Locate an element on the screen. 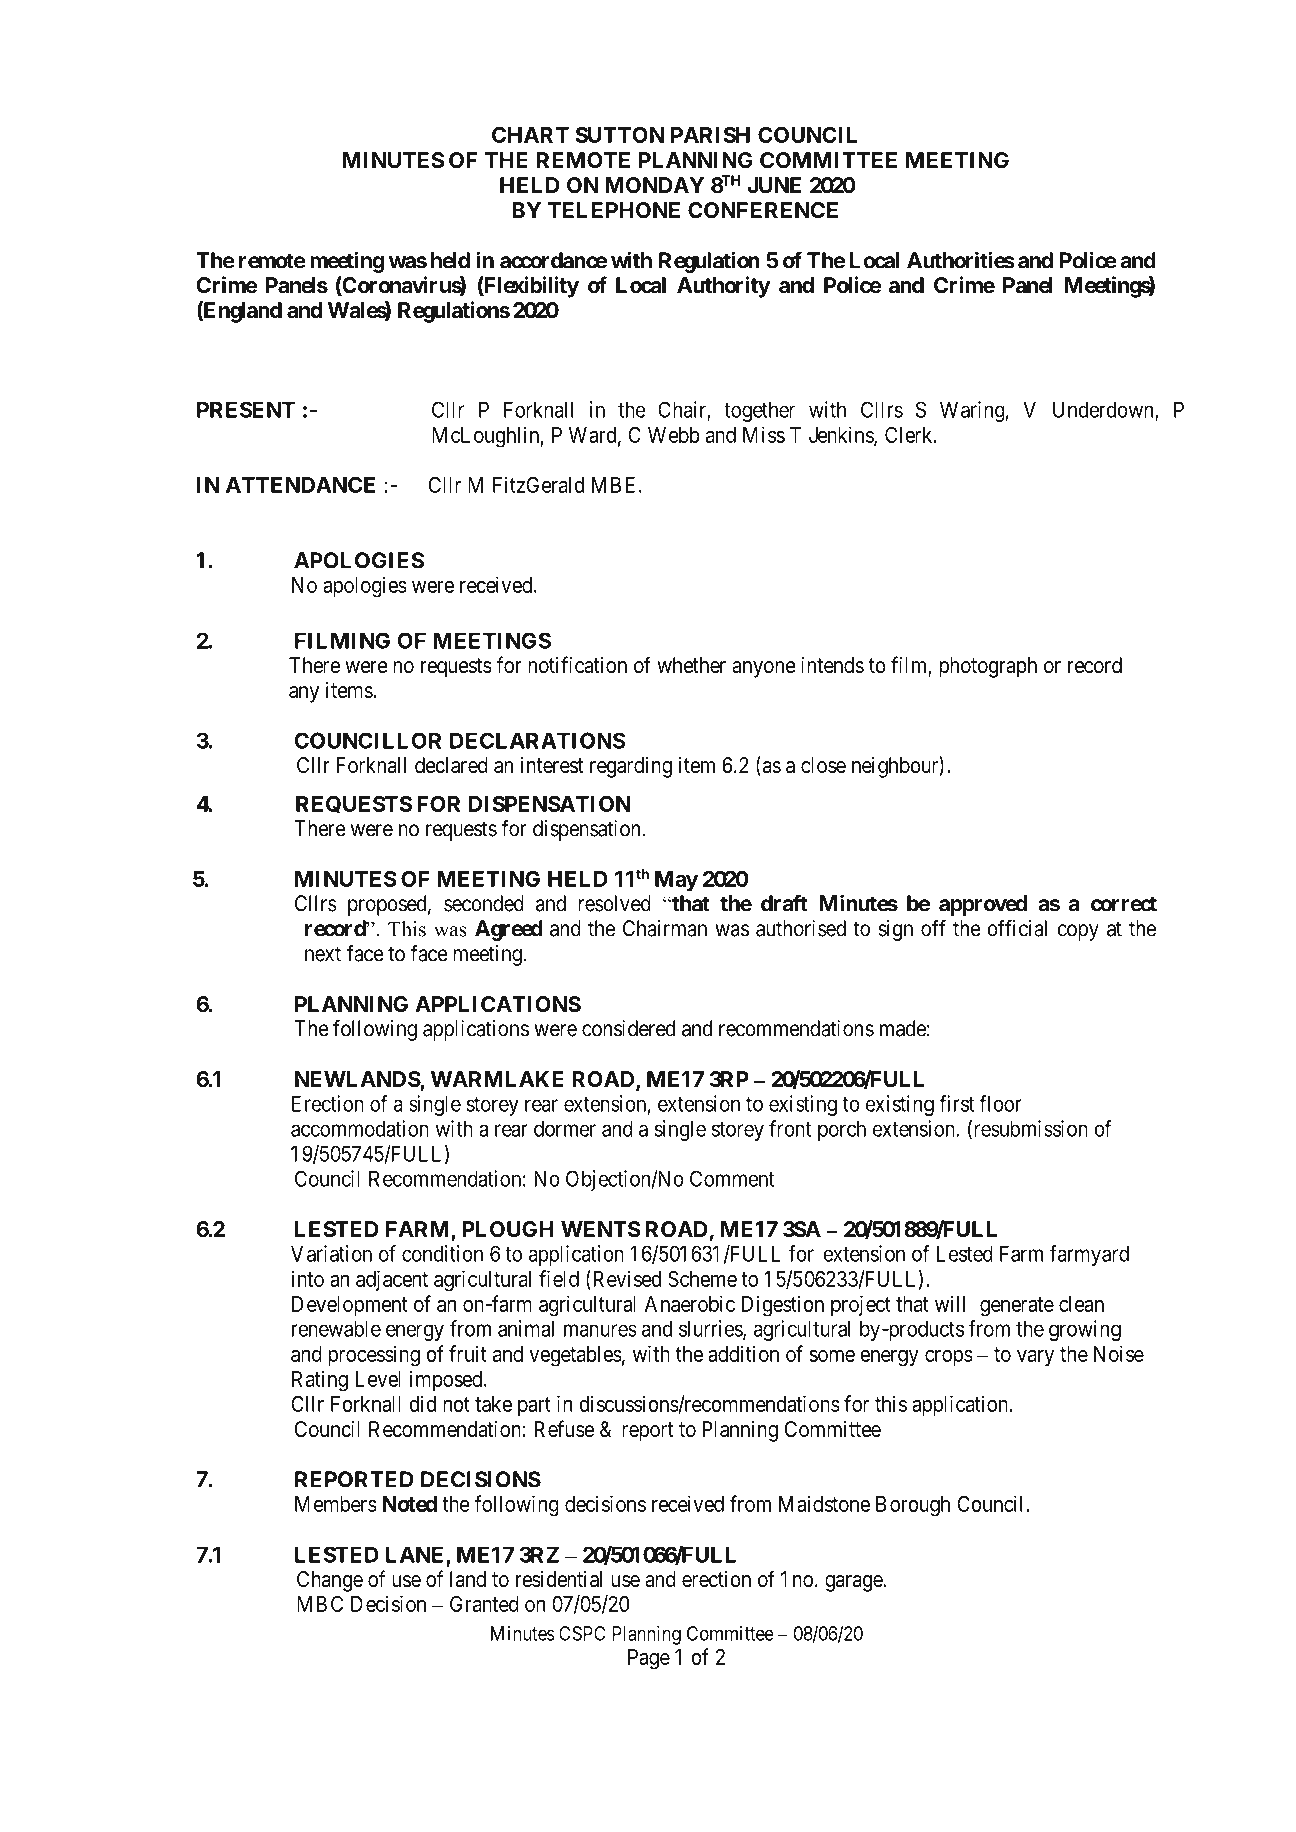 The width and height of the screenshot is (1296, 1832). Page is located at coordinates (649, 1659).
